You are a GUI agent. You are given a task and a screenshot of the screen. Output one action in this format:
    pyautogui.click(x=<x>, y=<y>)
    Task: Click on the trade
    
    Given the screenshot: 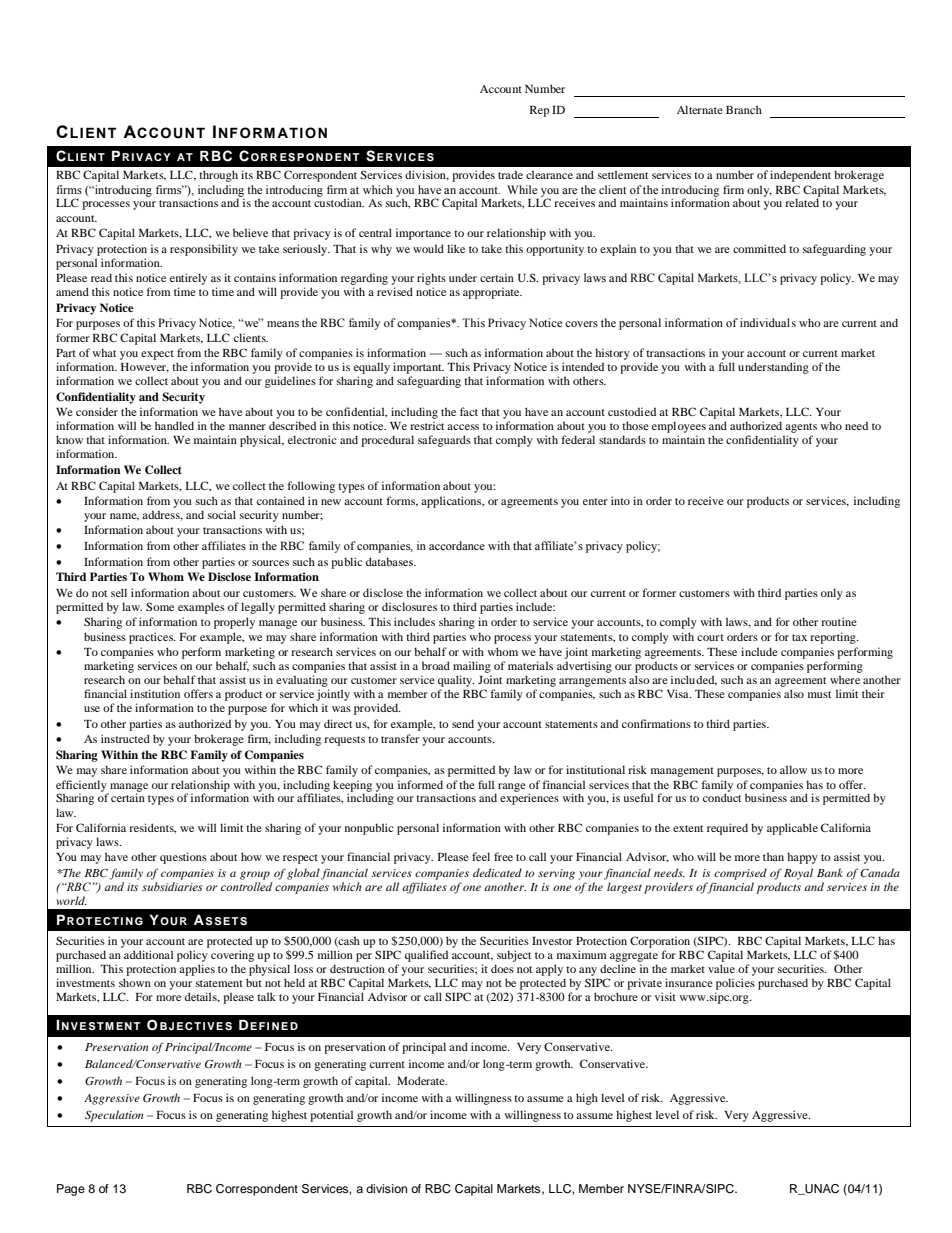 What is the action you would take?
    pyautogui.click(x=510, y=174)
